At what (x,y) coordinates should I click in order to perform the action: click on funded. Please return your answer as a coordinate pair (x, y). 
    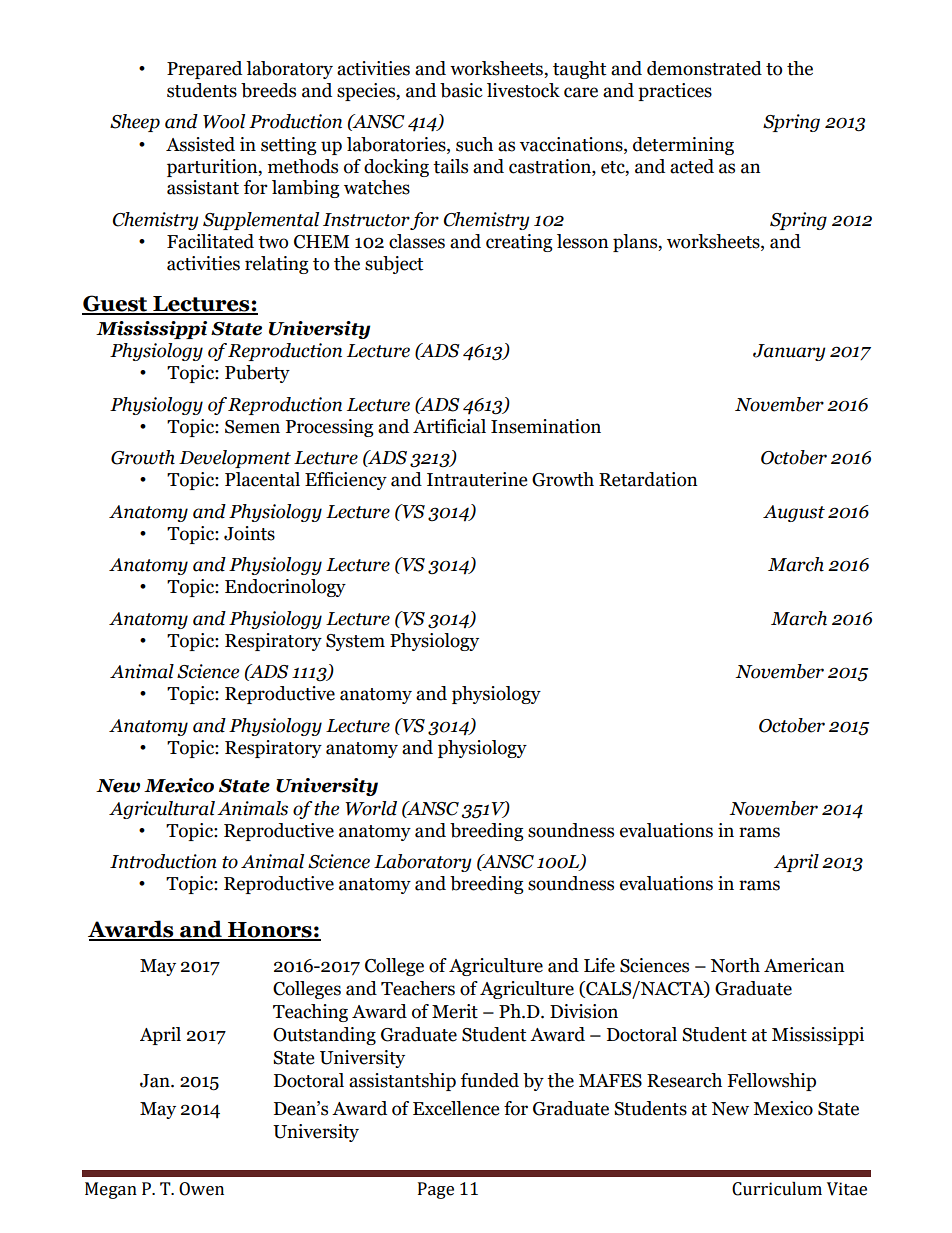
    Looking at the image, I should click on (490, 1080).
